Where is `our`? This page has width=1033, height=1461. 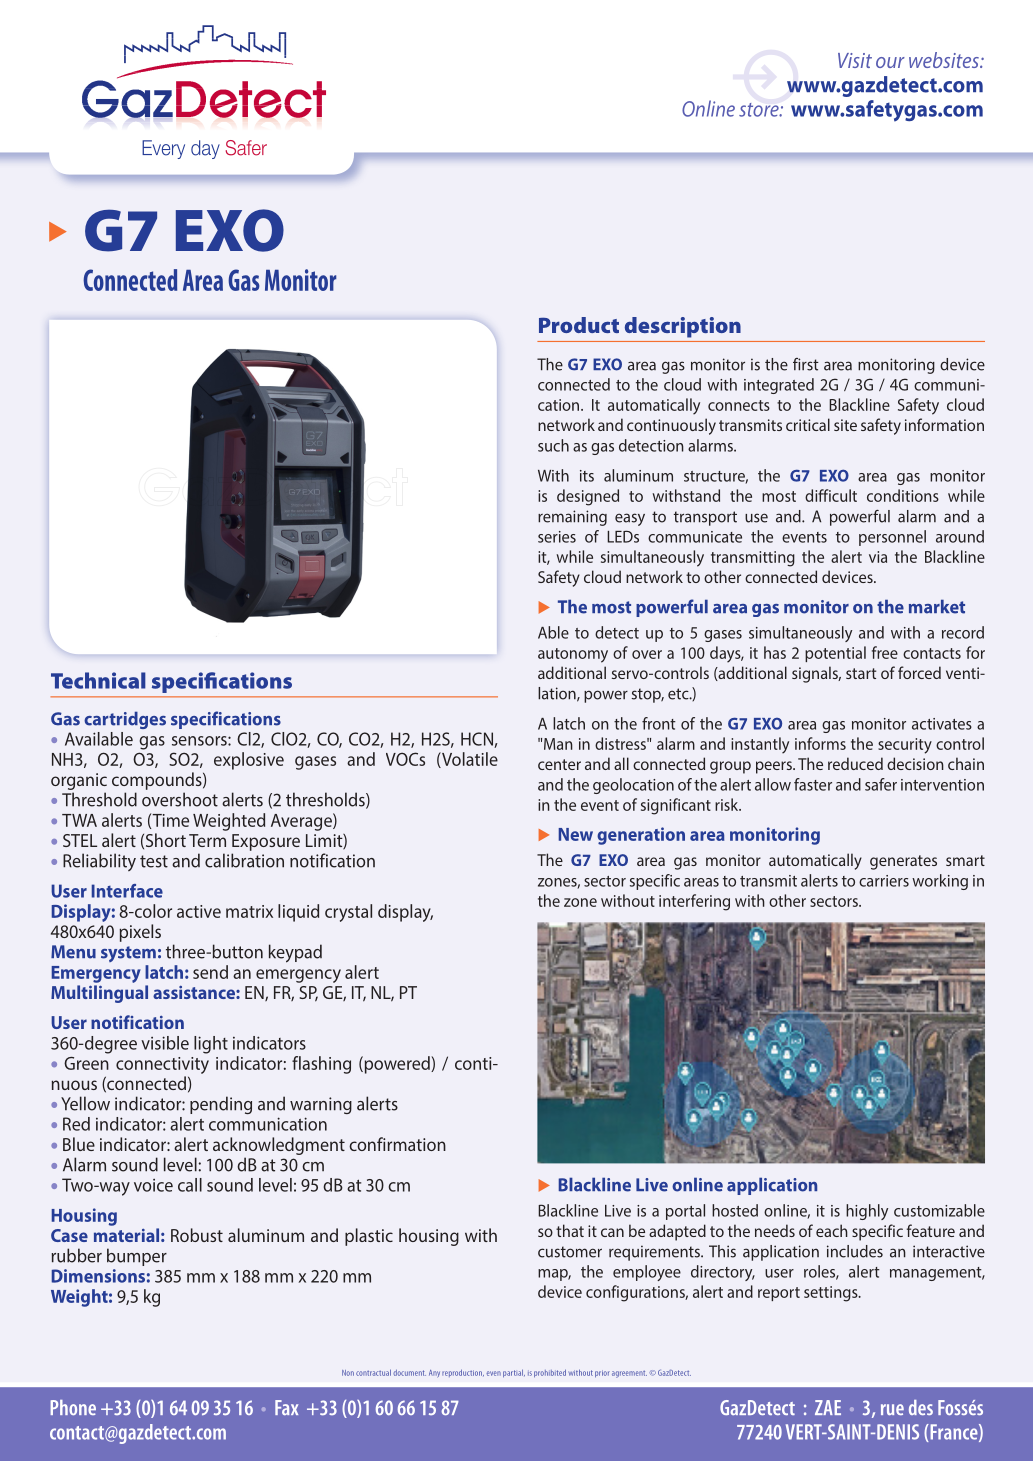 our is located at coordinates (890, 62).
